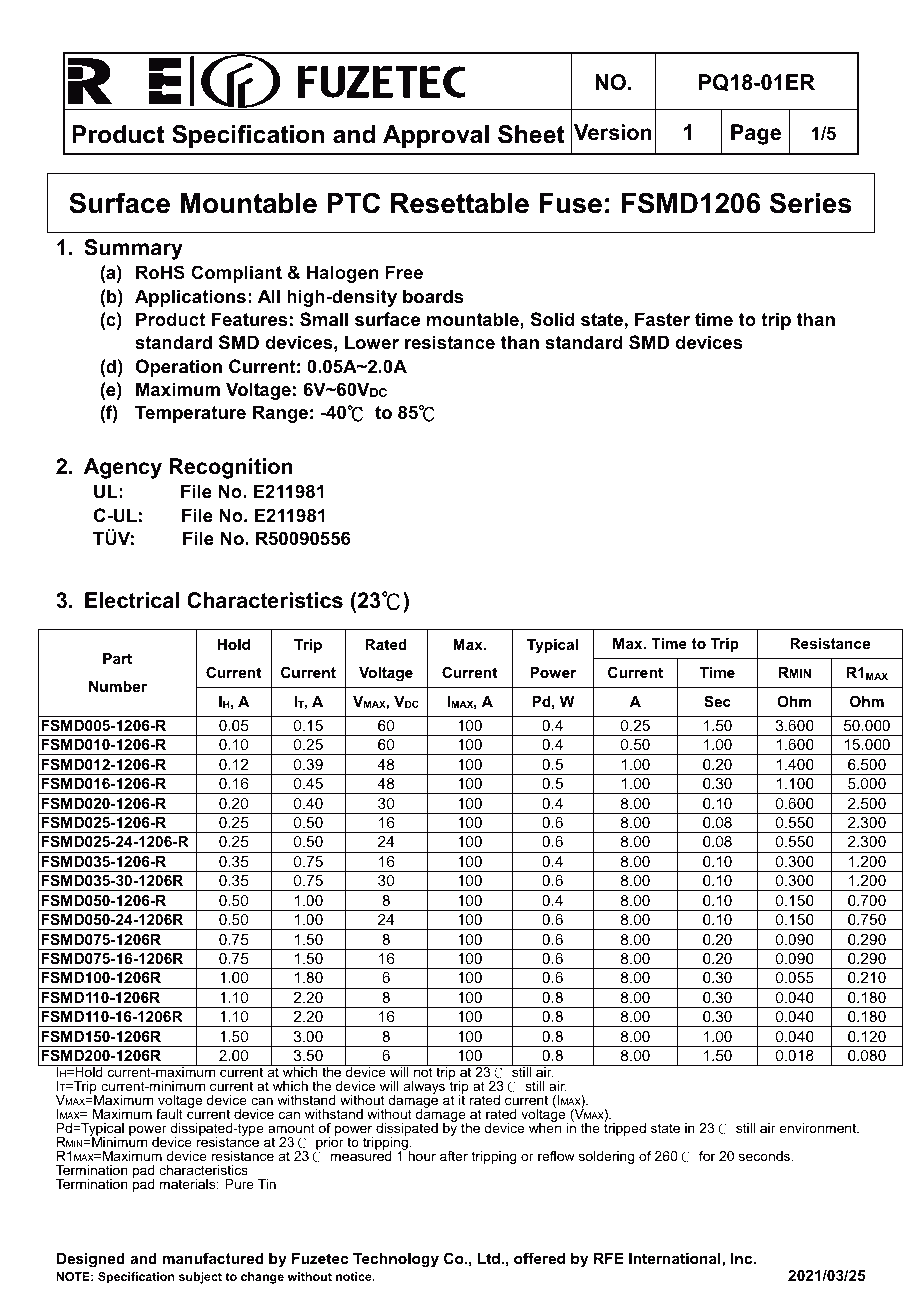  I want to click on fault, so click(169, 1114).
